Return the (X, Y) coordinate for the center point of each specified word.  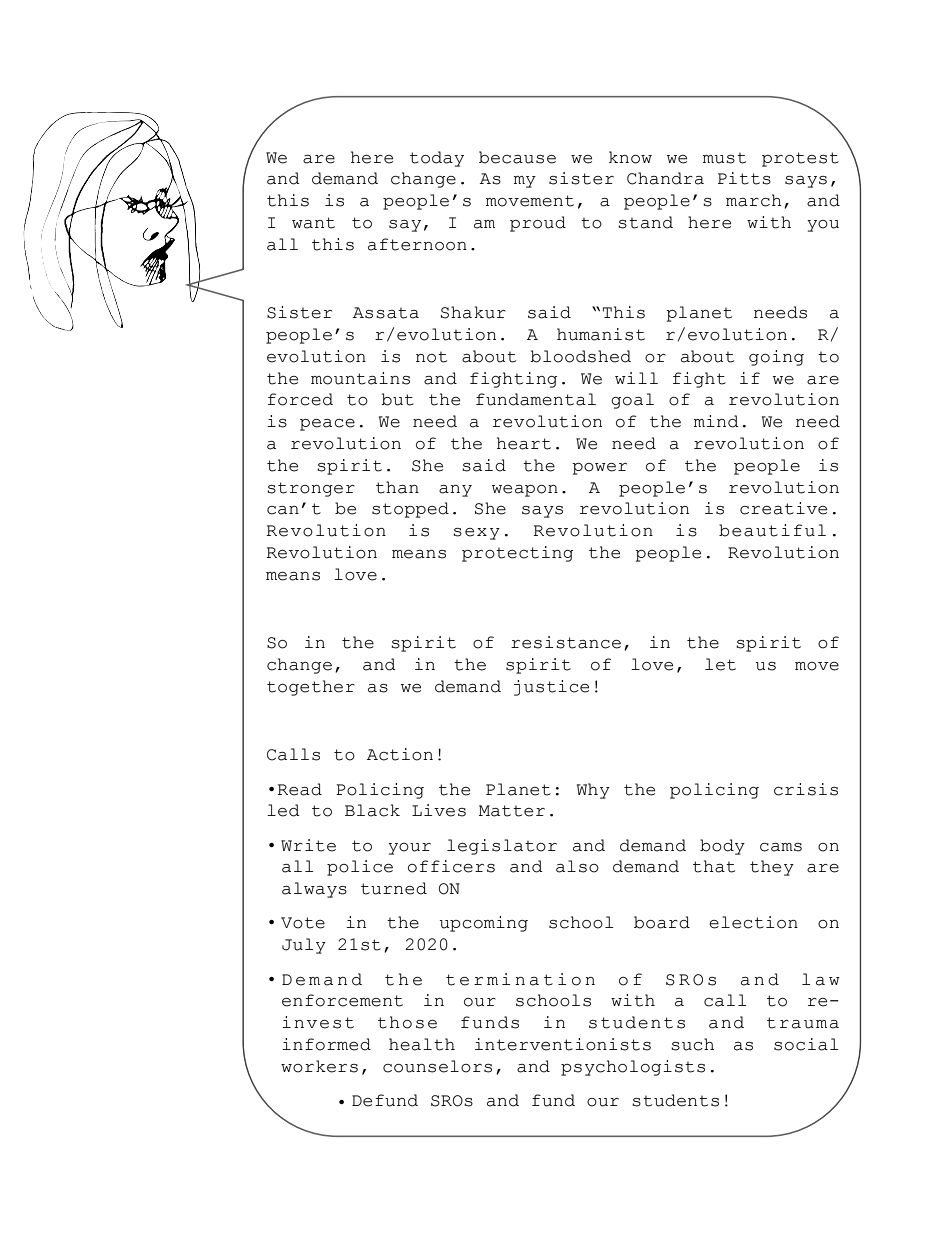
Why (593, 791)
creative (783, 508)
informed (326, 1044)
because (517, 157)
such (692, 1044)
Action (400, 754)
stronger (311, 489)
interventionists (563, 1044)
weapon (525, 491)
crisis (806, 789)
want (313, 223)
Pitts (744, 178)
